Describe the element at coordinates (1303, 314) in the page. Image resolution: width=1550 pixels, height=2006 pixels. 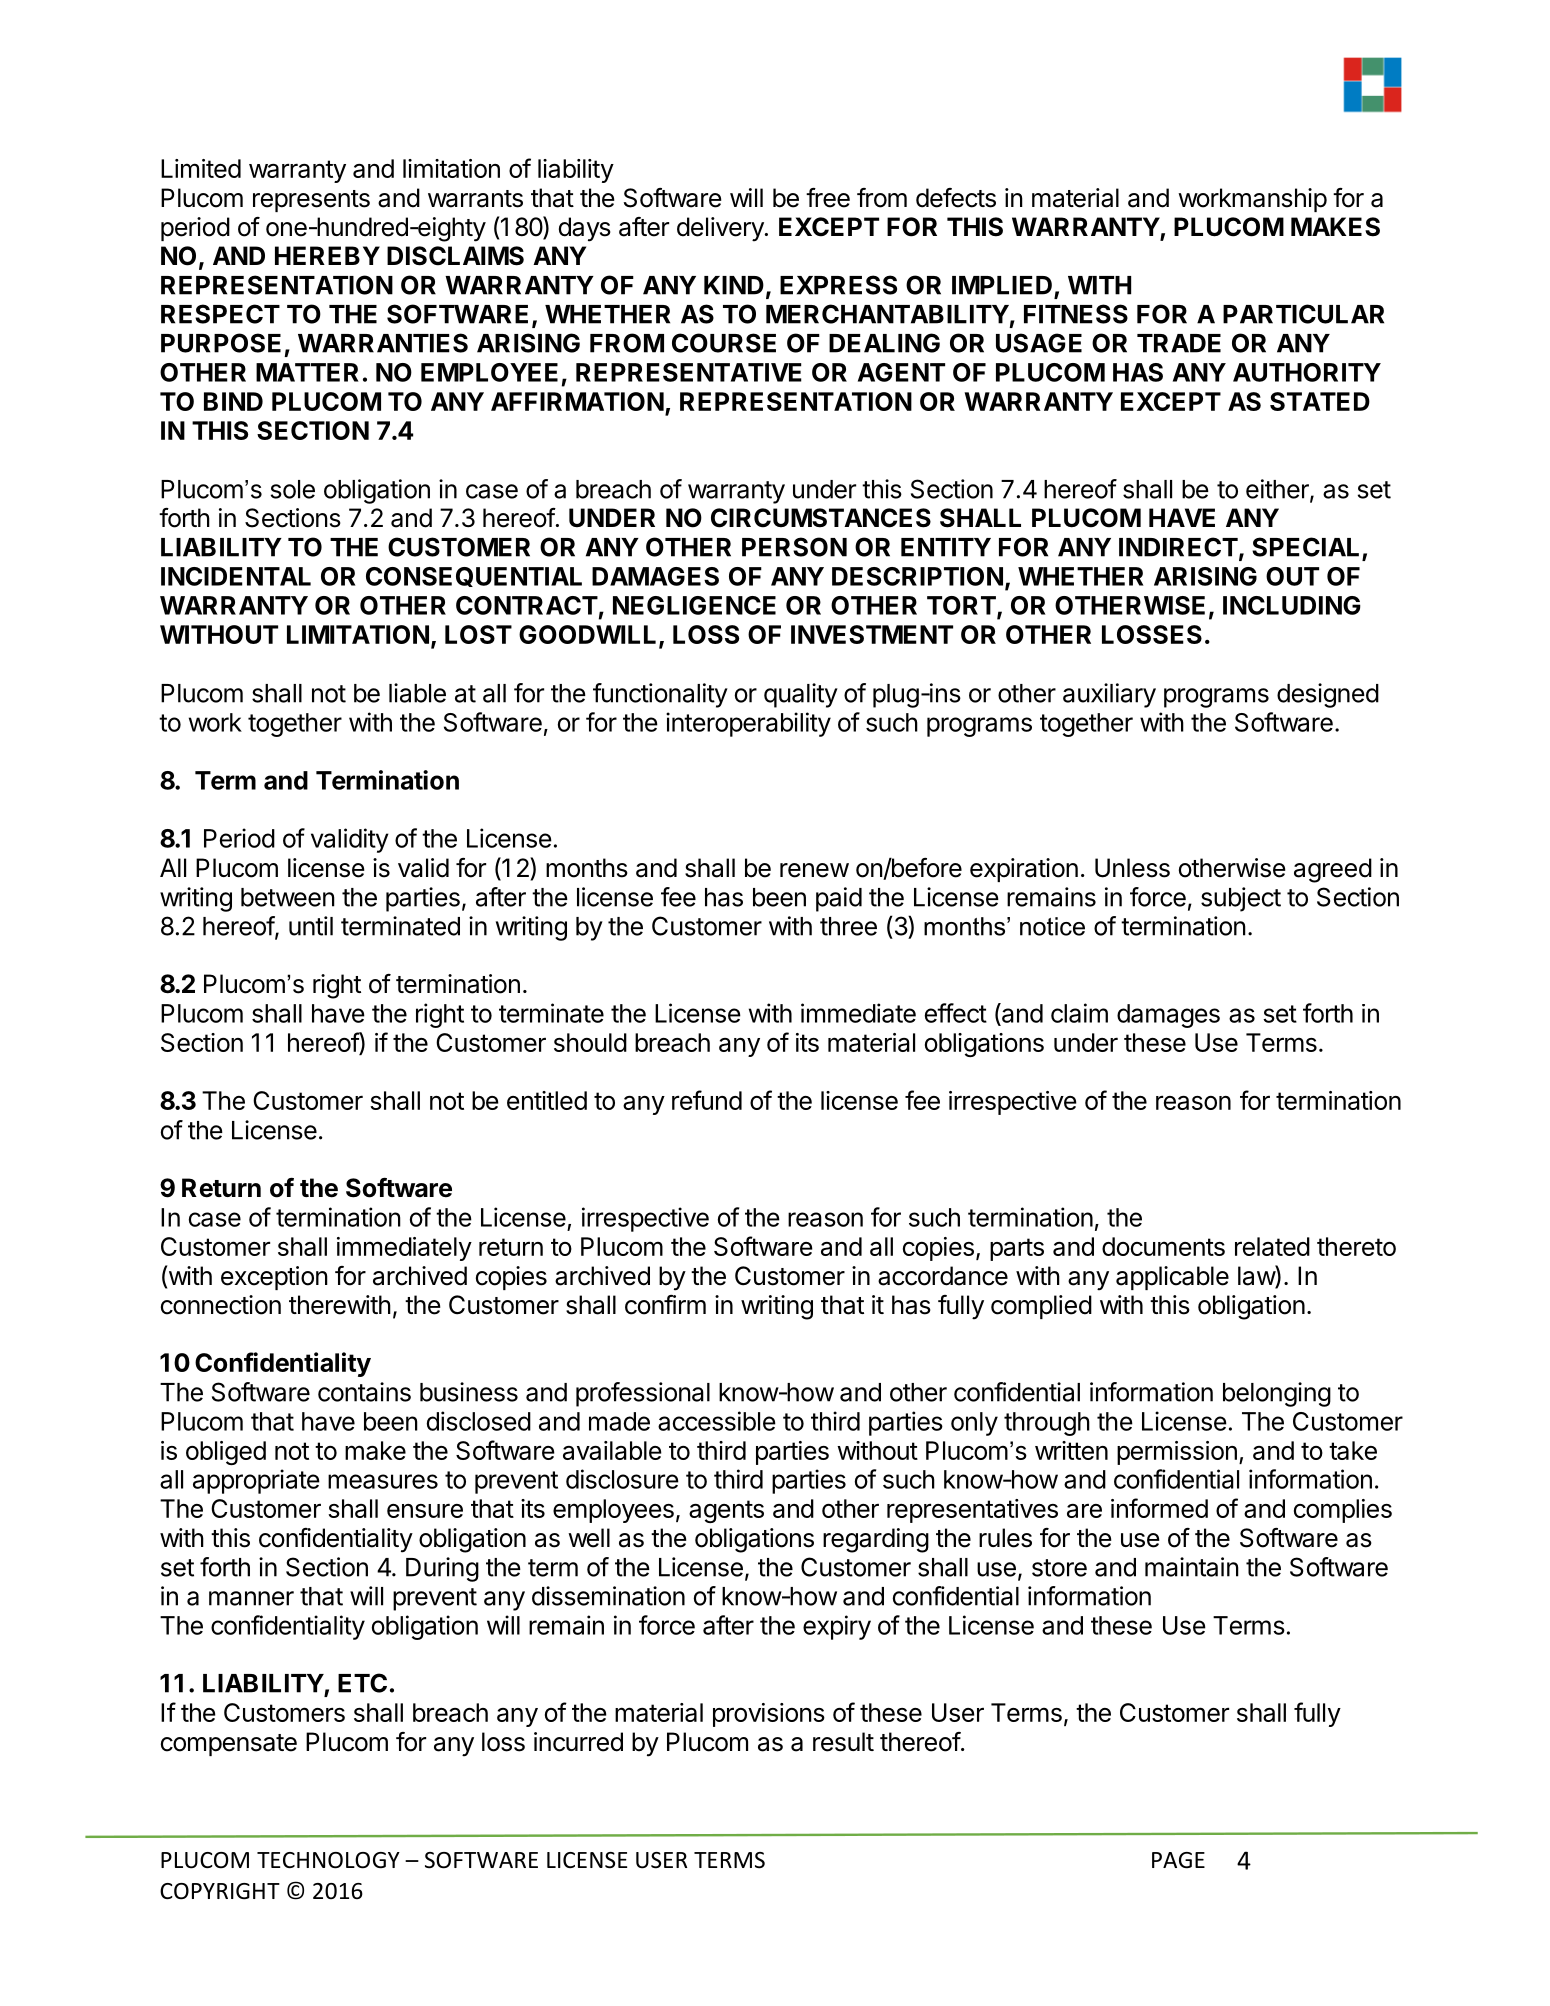
I see `PARTICULAR` at that location.
